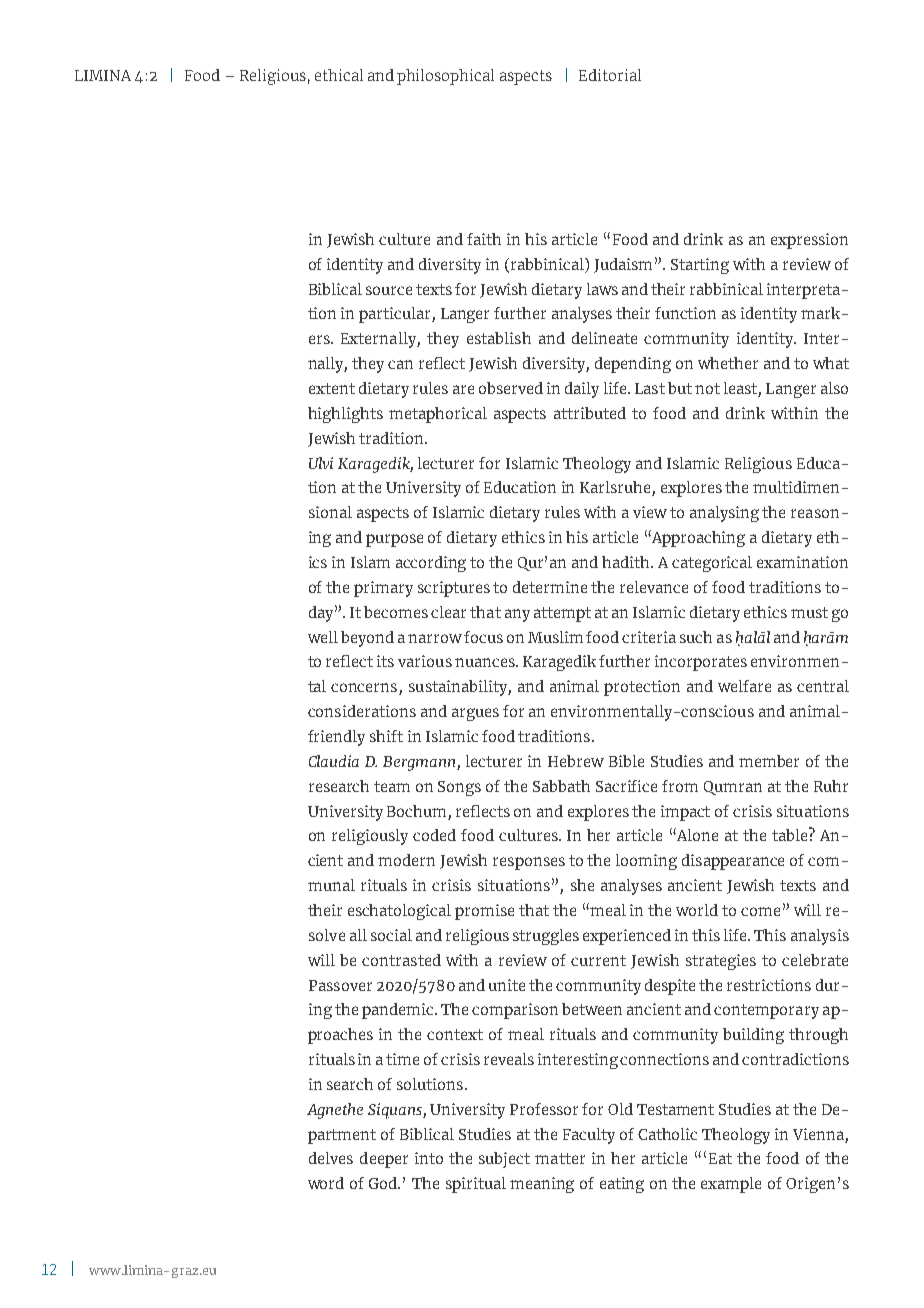  Describe the element at coordinates (590, 413) in the image. I see `attributed` at that location.
